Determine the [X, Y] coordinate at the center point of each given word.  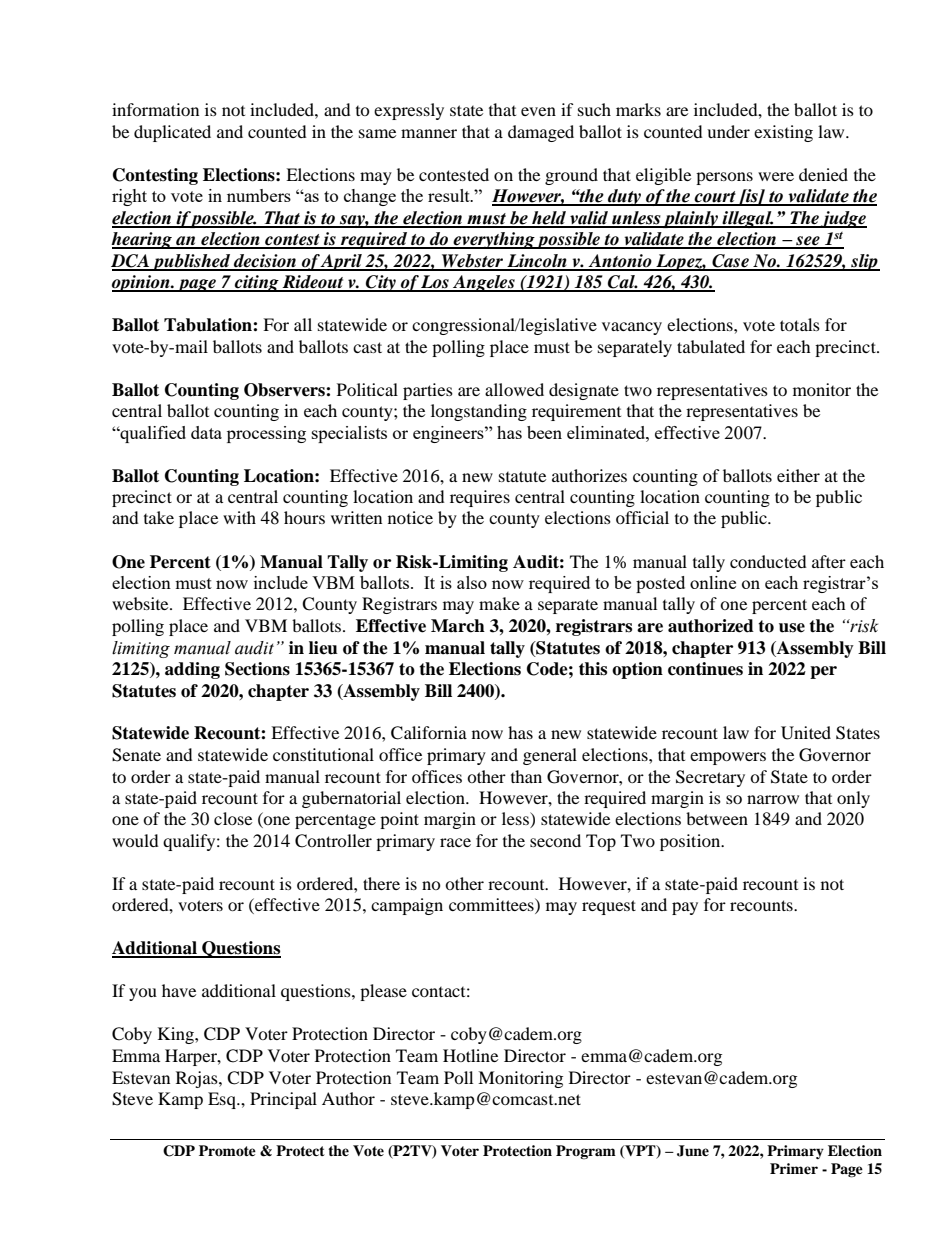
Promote [227, 1150]
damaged [541, 133]
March [458, 626]
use [792, 628]
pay [685, 908]
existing [783, 133]
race [455, 842]
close [233, 818]
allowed [514, 389]
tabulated [711, 346]
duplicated [172, 133]
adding [192, 670]
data [206, 432]
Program [586, 1152]
